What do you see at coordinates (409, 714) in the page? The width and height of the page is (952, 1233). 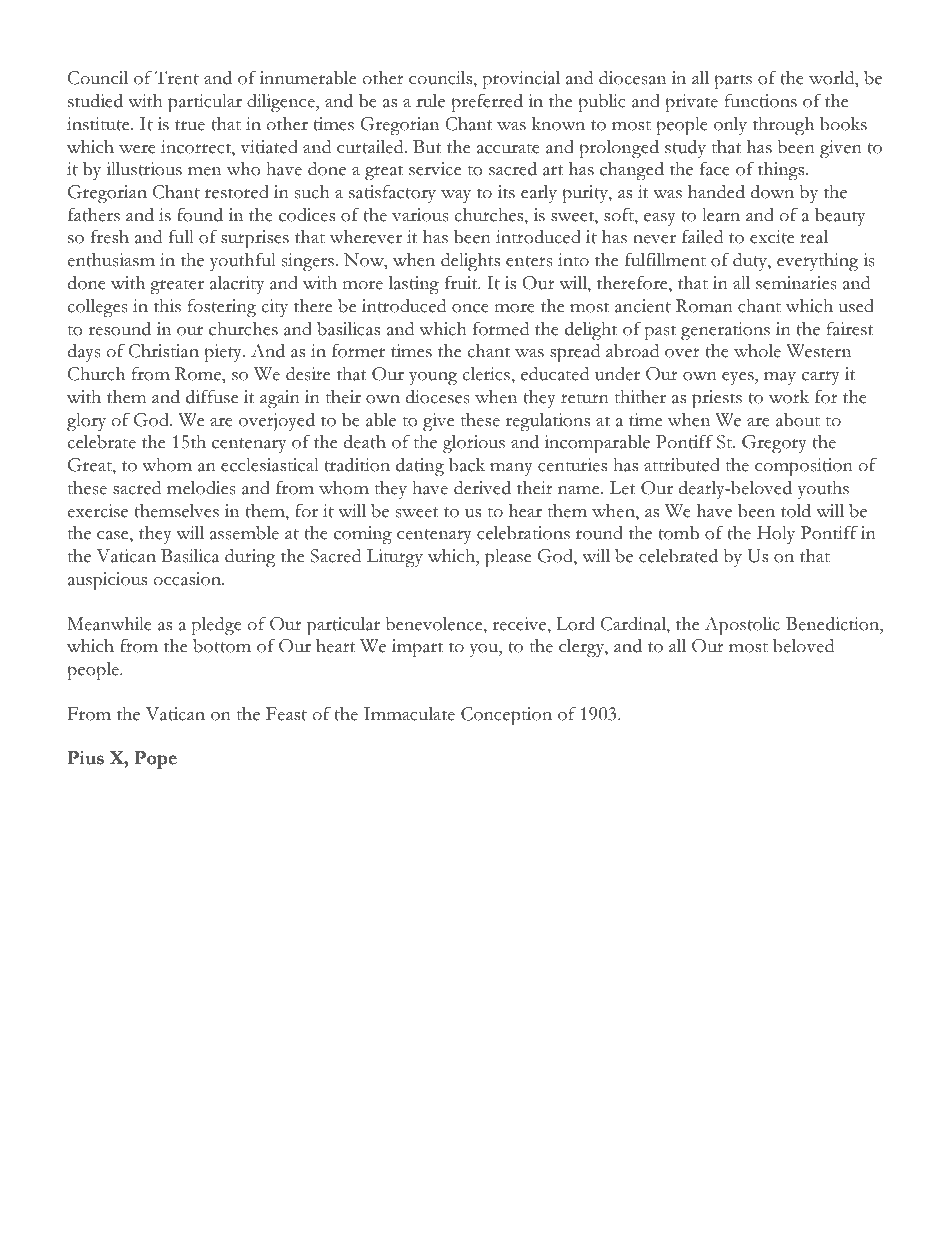 I see `Immaculate` at bounding box center [409, 714].
